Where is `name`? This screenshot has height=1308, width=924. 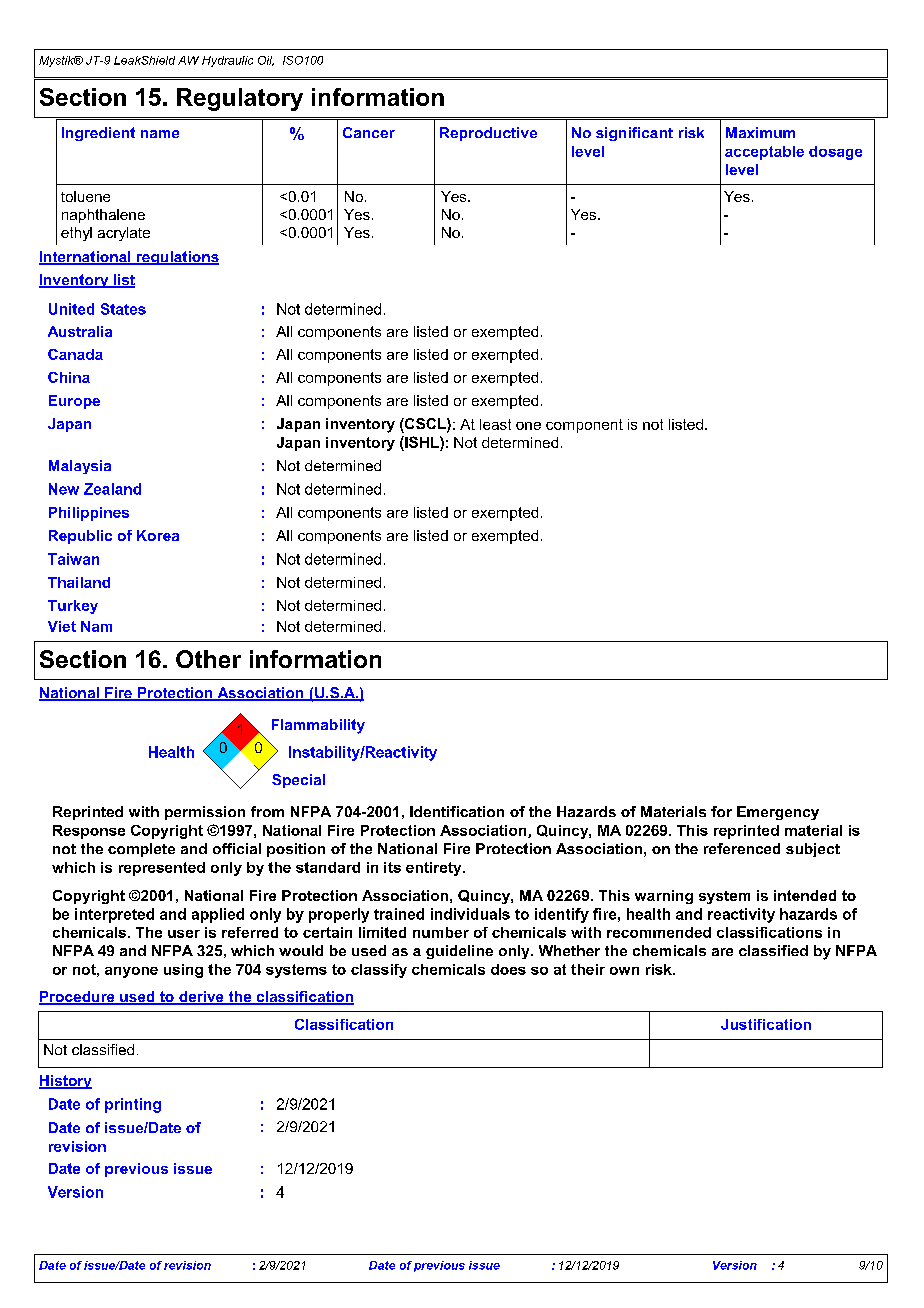
name is located at coordinates (160, 134).
